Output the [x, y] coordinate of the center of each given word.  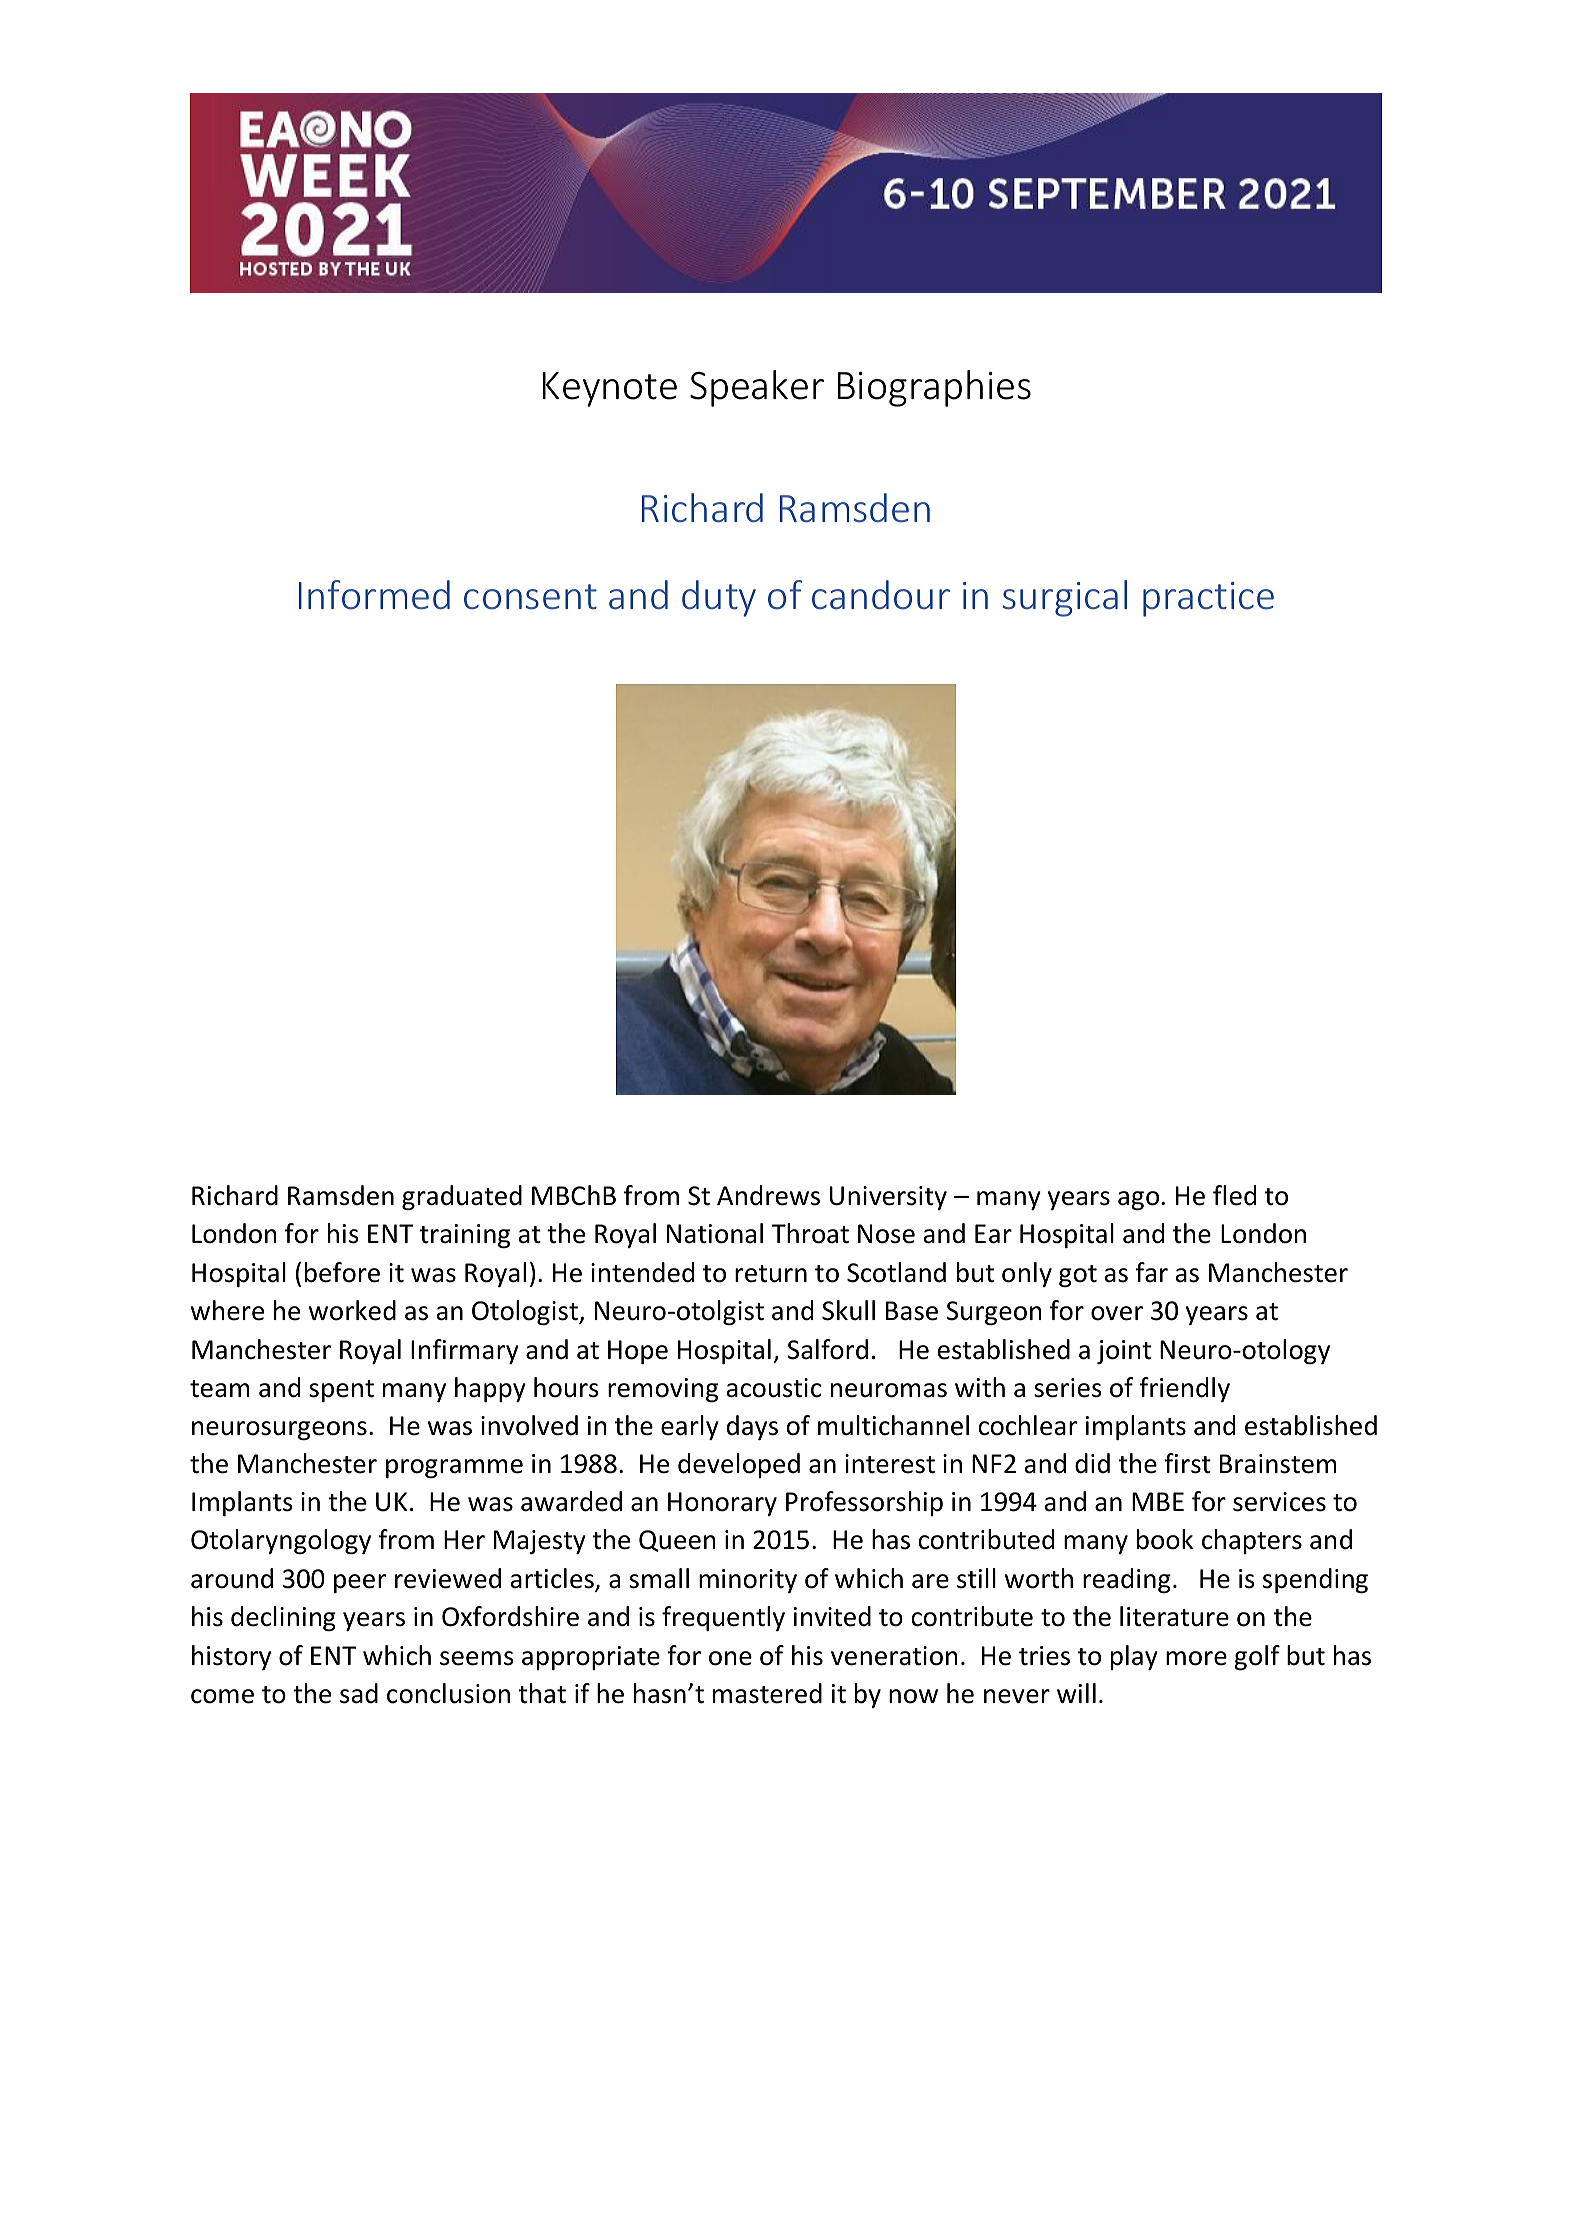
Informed [374, 595]
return [771, 1274]
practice [1208, 599]
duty [719, 598]
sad [359, 1693]
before [342, 1272]
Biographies [934, 388]
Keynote [610, 389]
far [1151, 1272]
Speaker [757, 388]
